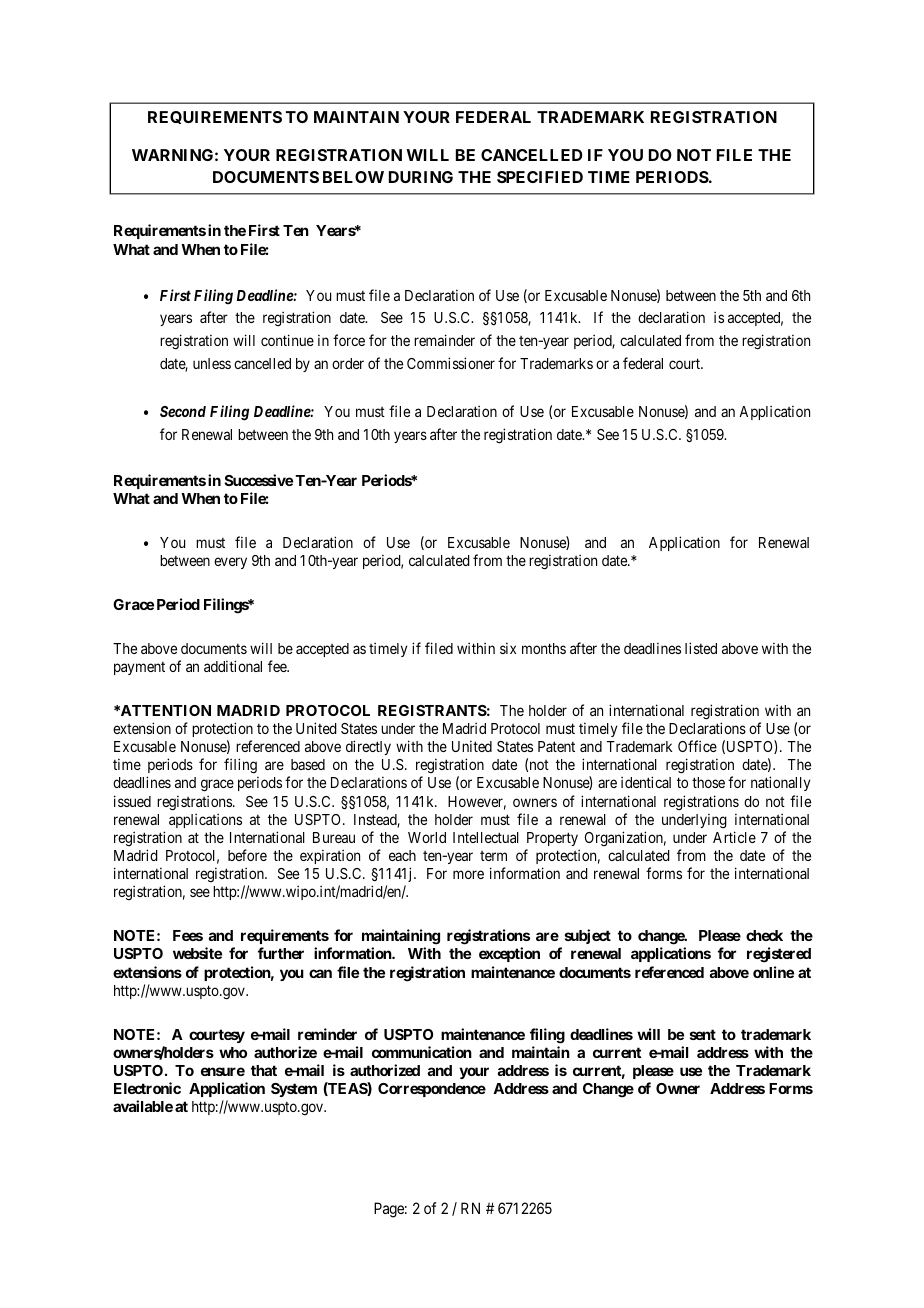 The width and height of the screenshot is (924, 1308). I want to click on Commissioner, so click(451, 363).
